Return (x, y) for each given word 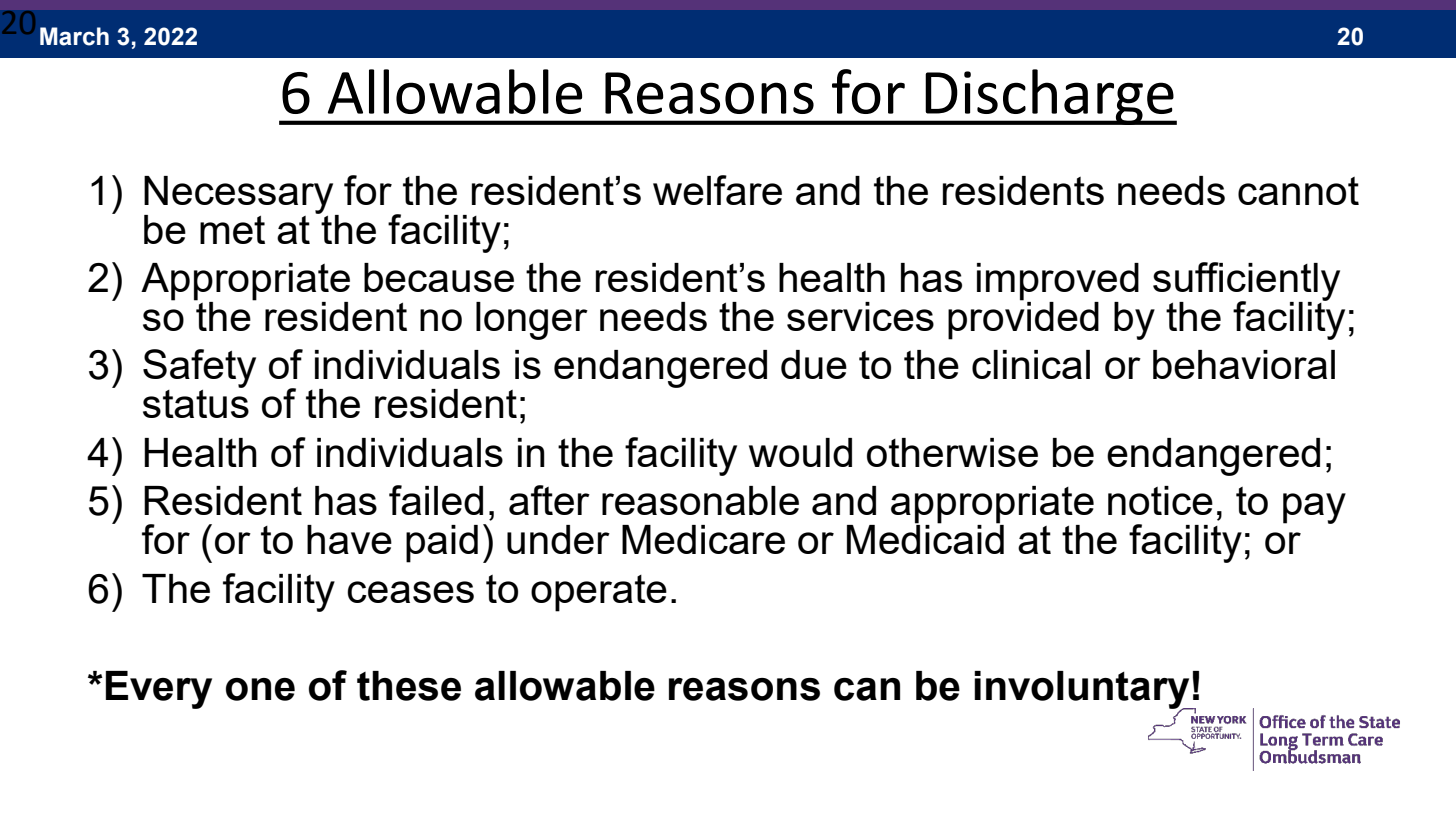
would (800, 452)
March (74, 36)
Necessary (240, 196)
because (439, 277)
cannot (1298, 191)
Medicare (703, 539)
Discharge (1049, 97)
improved (1058, 283)
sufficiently (1246, 282)
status (196, 402)
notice (1160, 500)
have (349, 539)
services (860, 316)
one (260, 689)
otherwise (952, 452)
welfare (717, 190)
